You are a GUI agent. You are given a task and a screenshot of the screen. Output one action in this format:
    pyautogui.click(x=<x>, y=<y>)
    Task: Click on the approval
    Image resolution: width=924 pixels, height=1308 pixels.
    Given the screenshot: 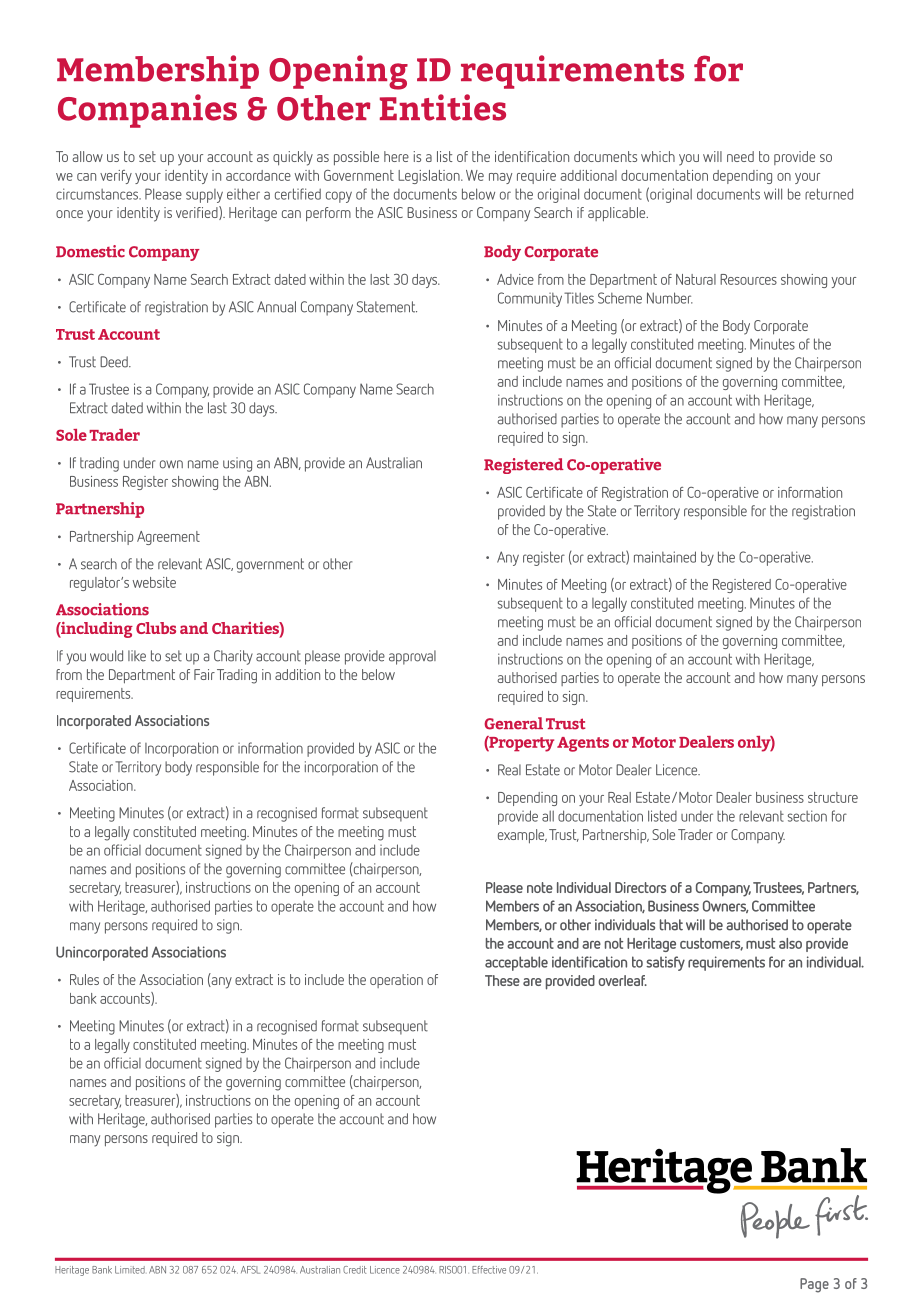 What is the action you would take?
    pyautogui.click(x=412, y=657)
